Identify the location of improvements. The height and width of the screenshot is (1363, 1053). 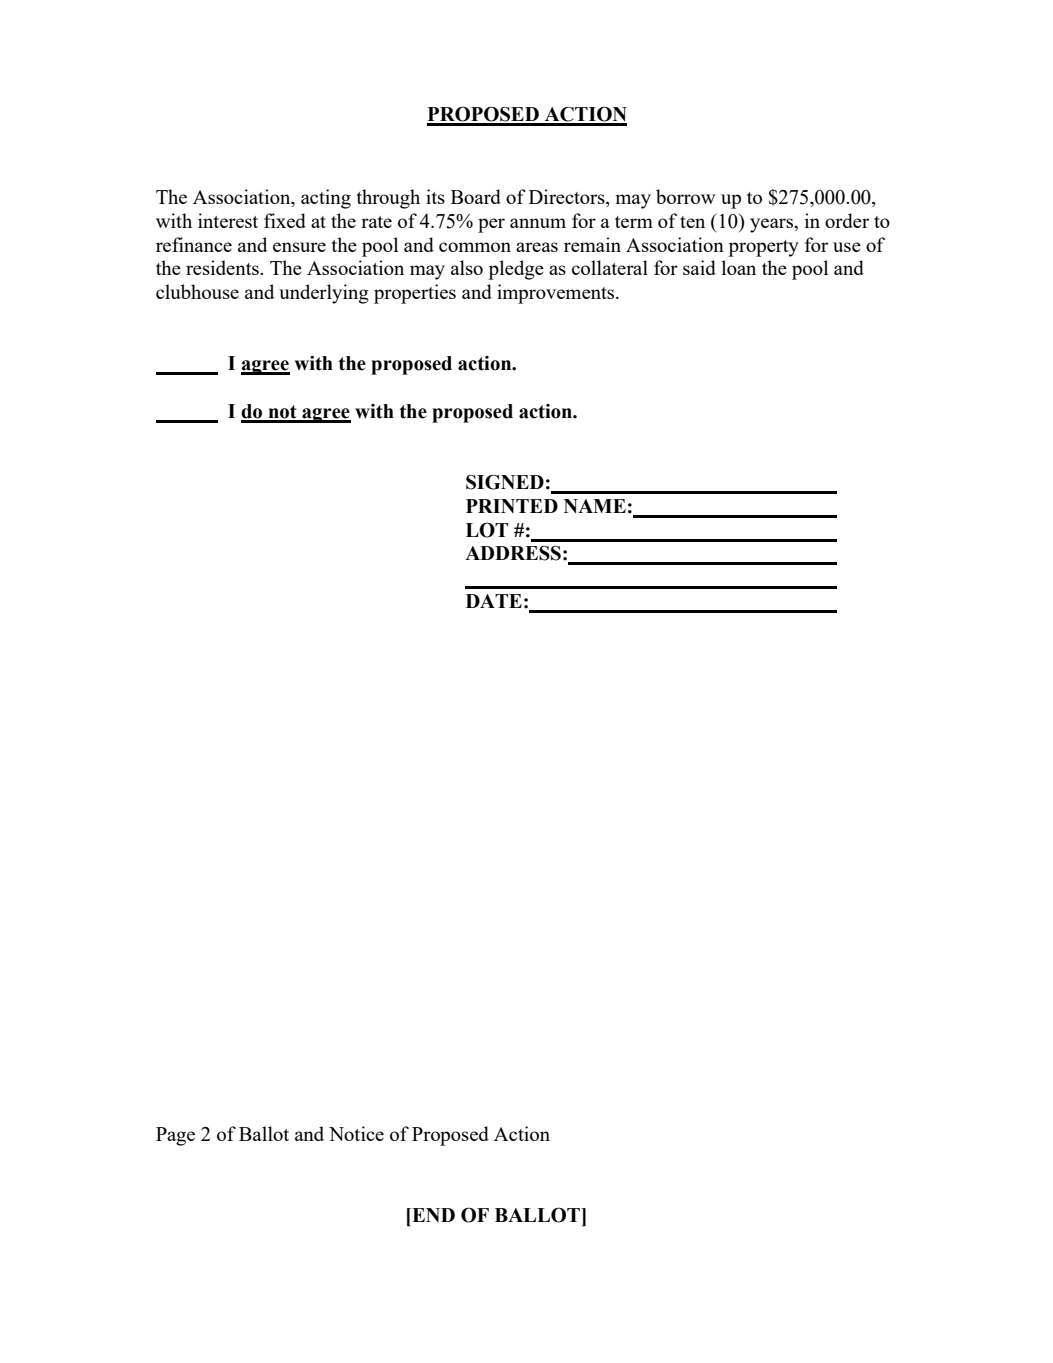
(557, 294).
